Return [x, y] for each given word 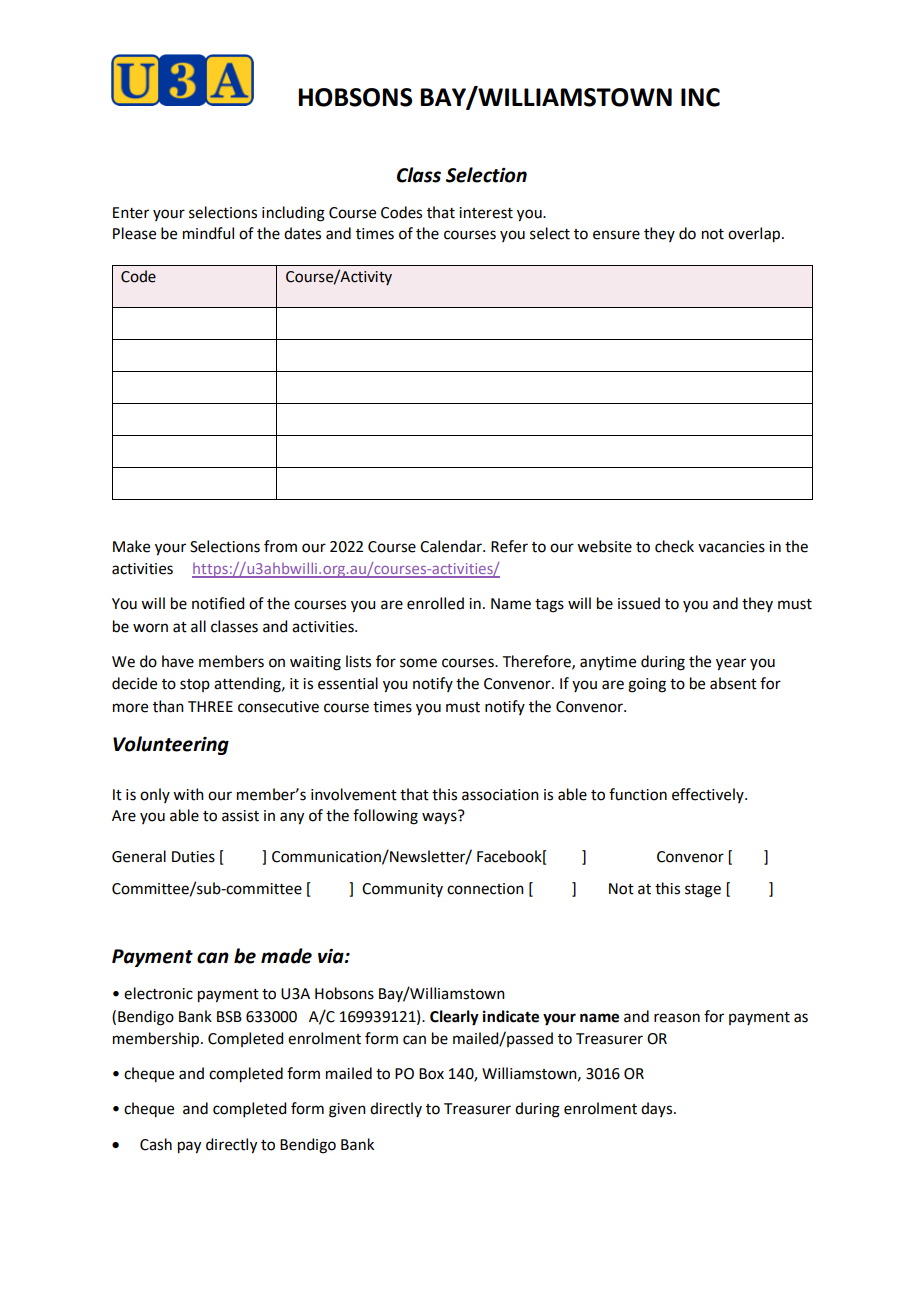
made [286, 956]
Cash [156, 1144]
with [188, 794]
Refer [509, 546]
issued [639, 603]
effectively [709, 795]
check [674, 546]
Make [131, 546]
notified [218, 603]
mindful [208, 233]
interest [486, 213]
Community [402, 890]
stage [703, 891]
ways [440, 817]
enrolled [435, 603]
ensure [616, 235]
